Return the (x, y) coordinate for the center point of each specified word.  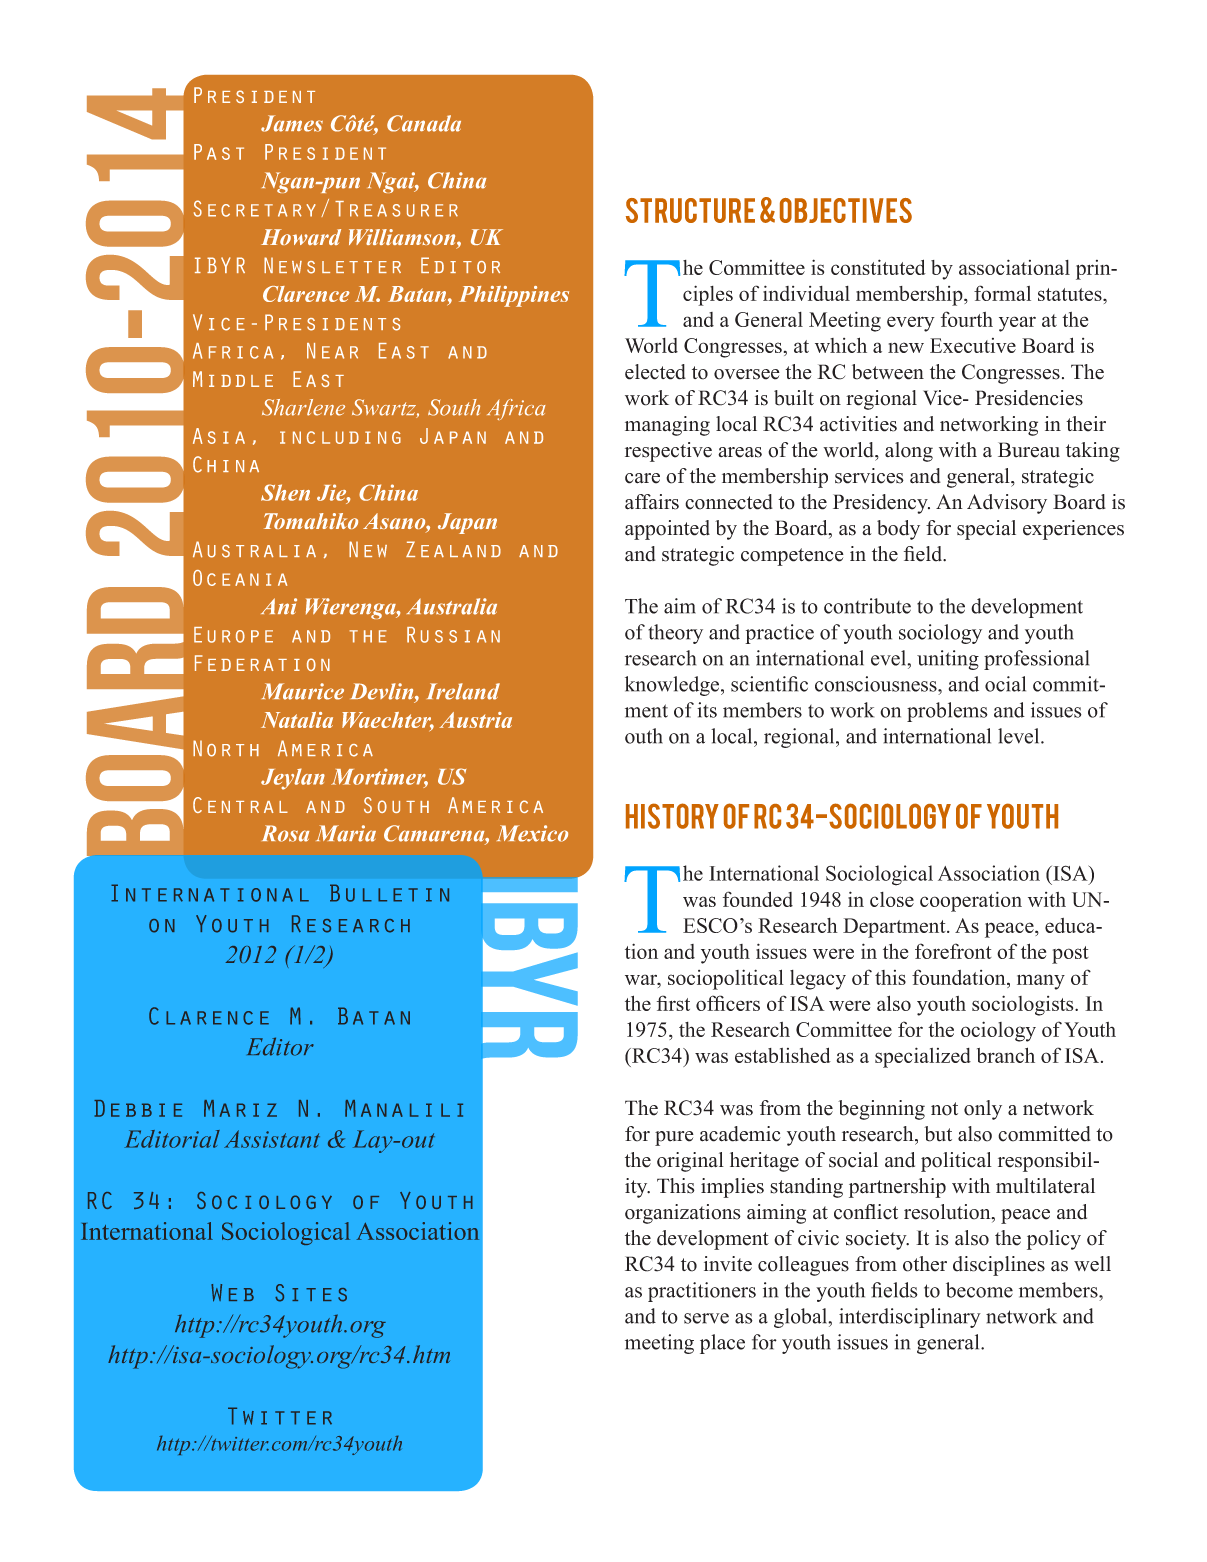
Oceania (240, 578)
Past (219, 152)
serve (706, 1318)
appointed (667, 530)
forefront (953, 951)
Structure (690, 210)
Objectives (846, 210)
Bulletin (389, 893)
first (673, 1003)
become (979, 1290)
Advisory (1007, 504)
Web (232, 1293)
